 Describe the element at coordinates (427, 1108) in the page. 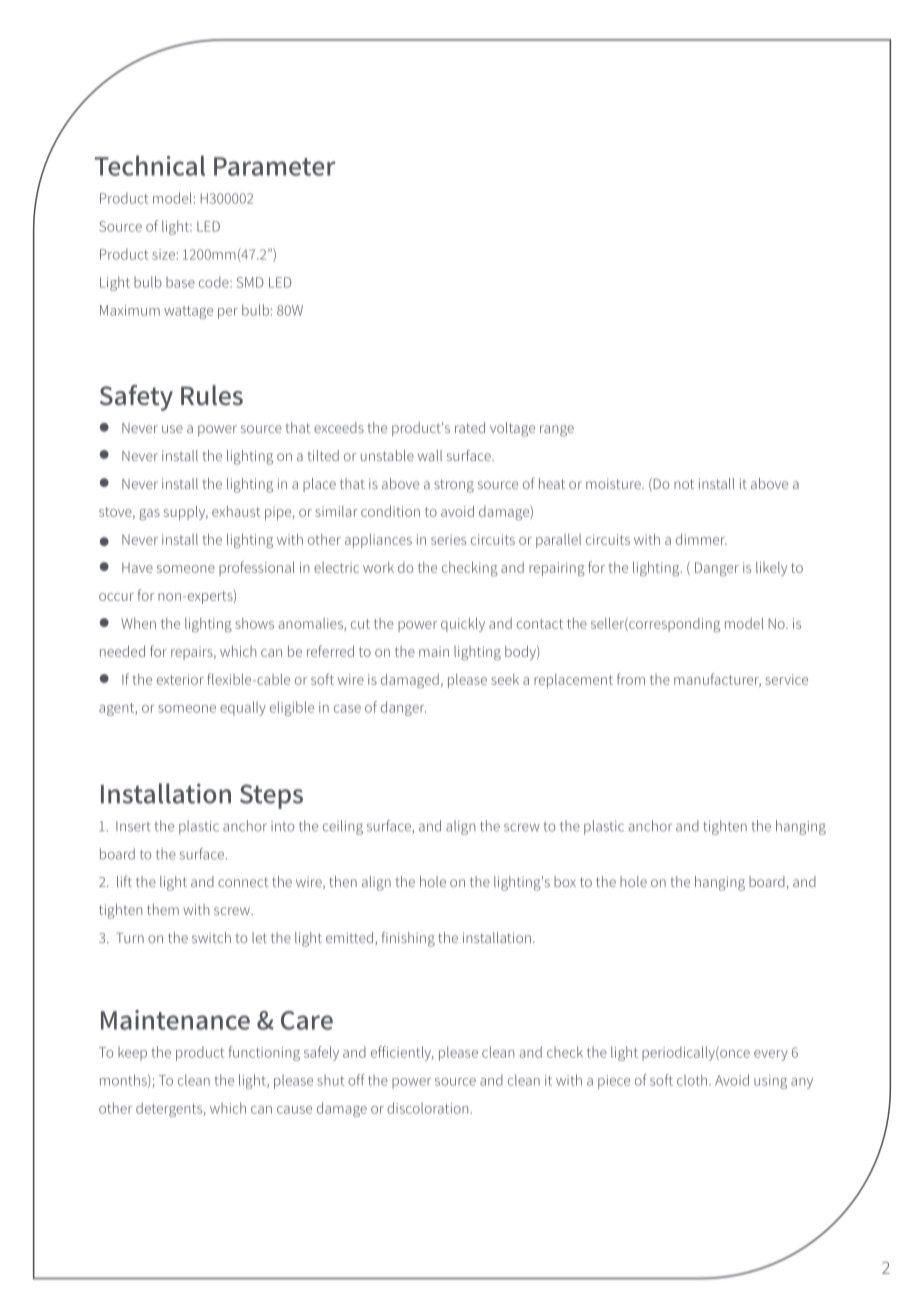

I see `discoloration` at that location.
